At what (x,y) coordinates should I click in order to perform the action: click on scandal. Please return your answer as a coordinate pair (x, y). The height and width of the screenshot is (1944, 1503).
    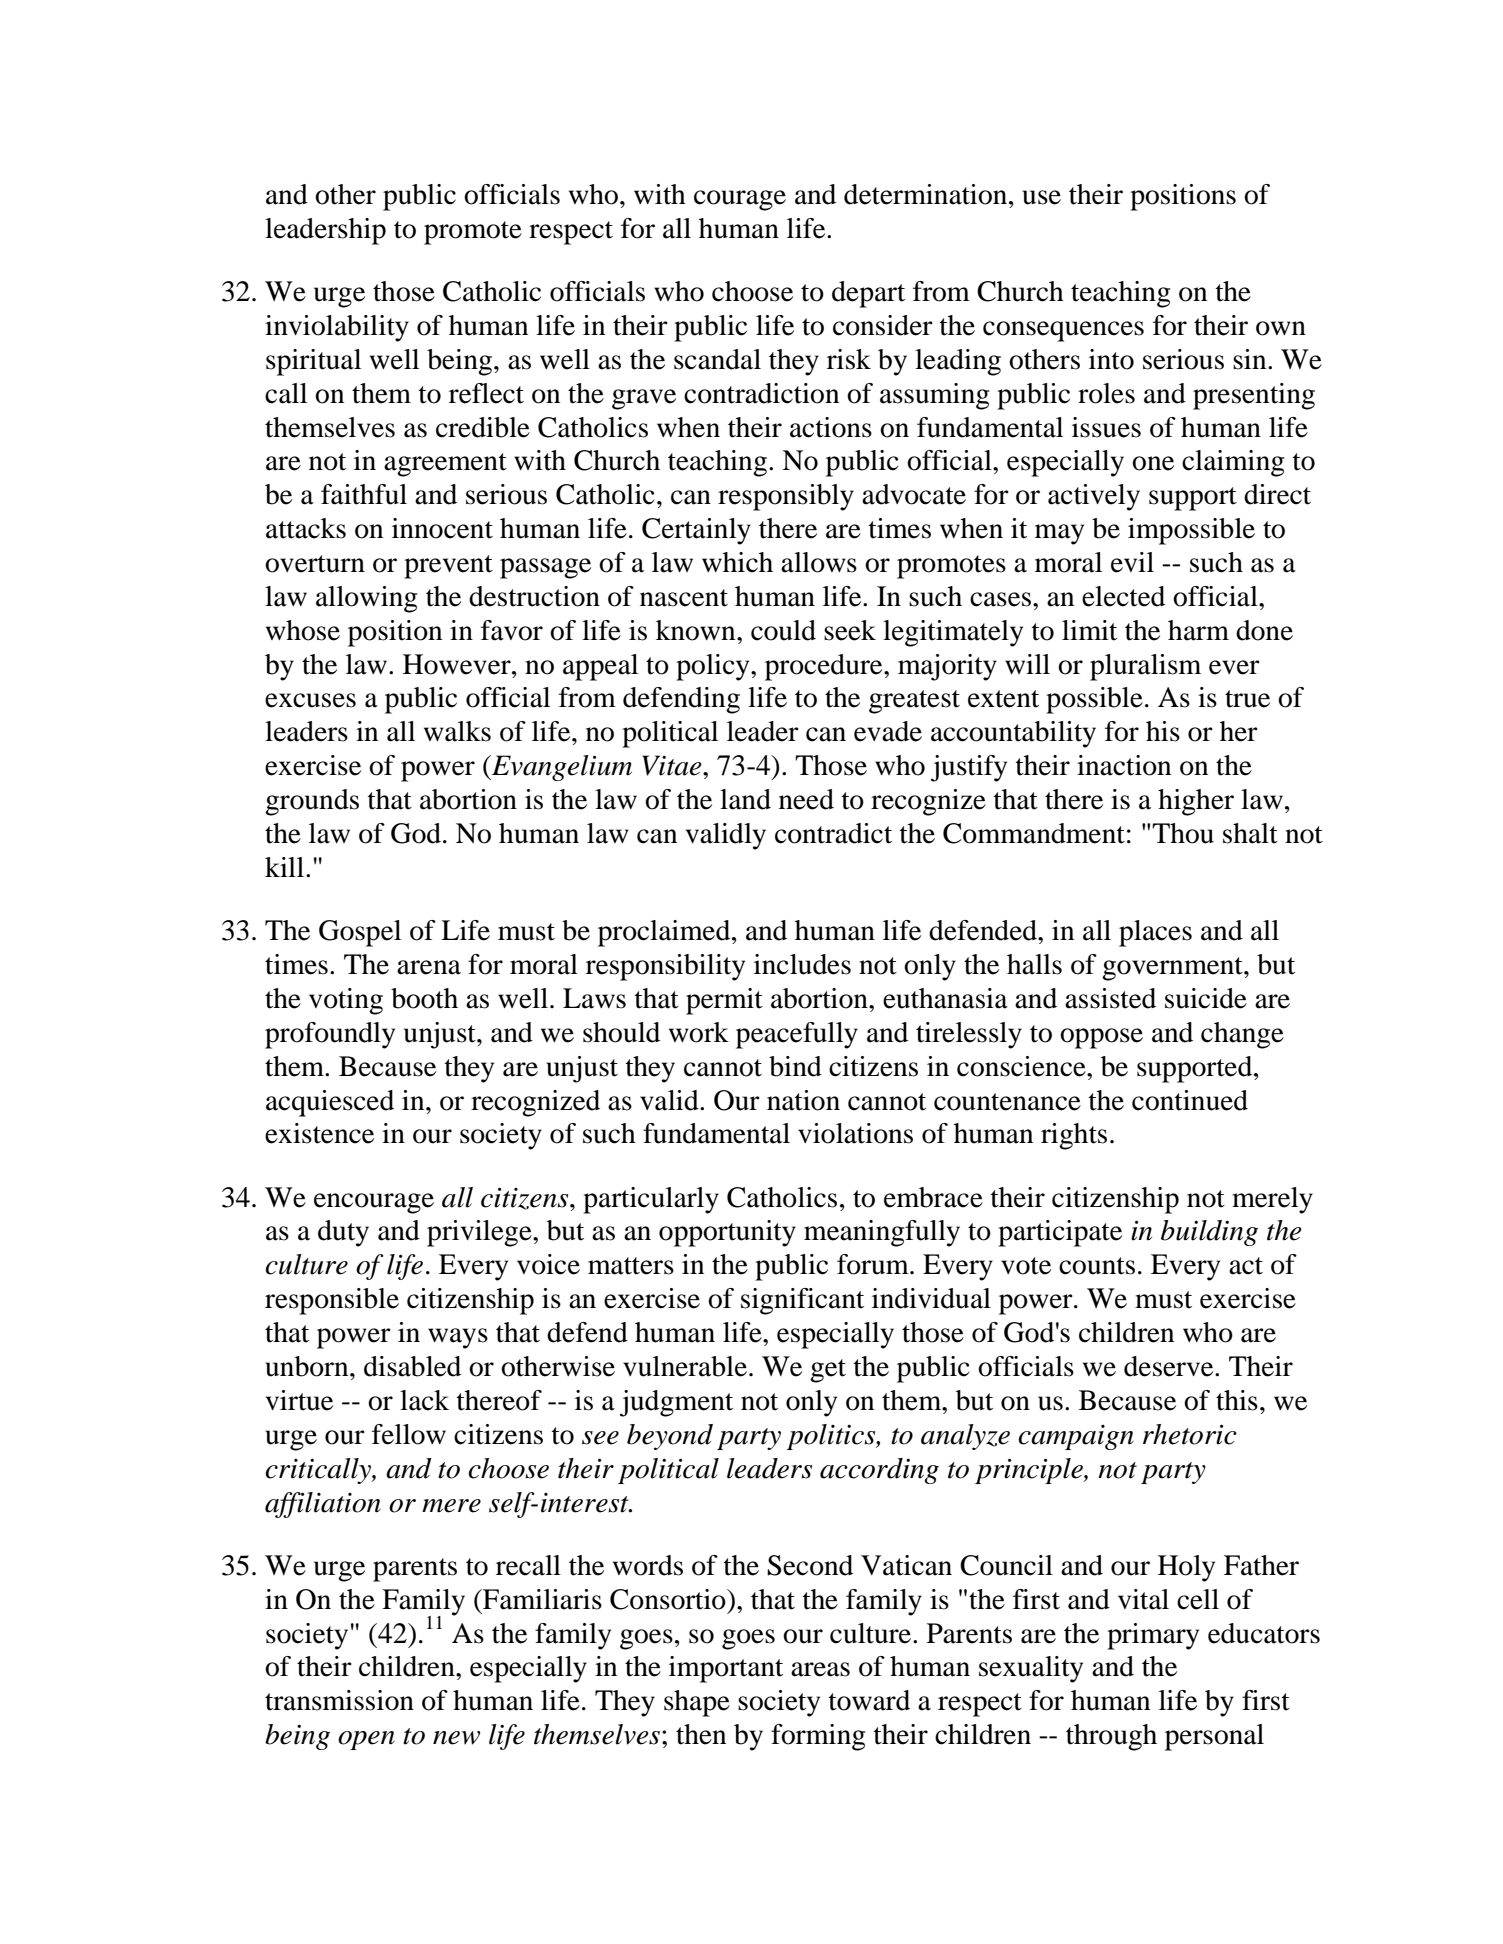
    Looking at the image, I should click on (717, 359).
